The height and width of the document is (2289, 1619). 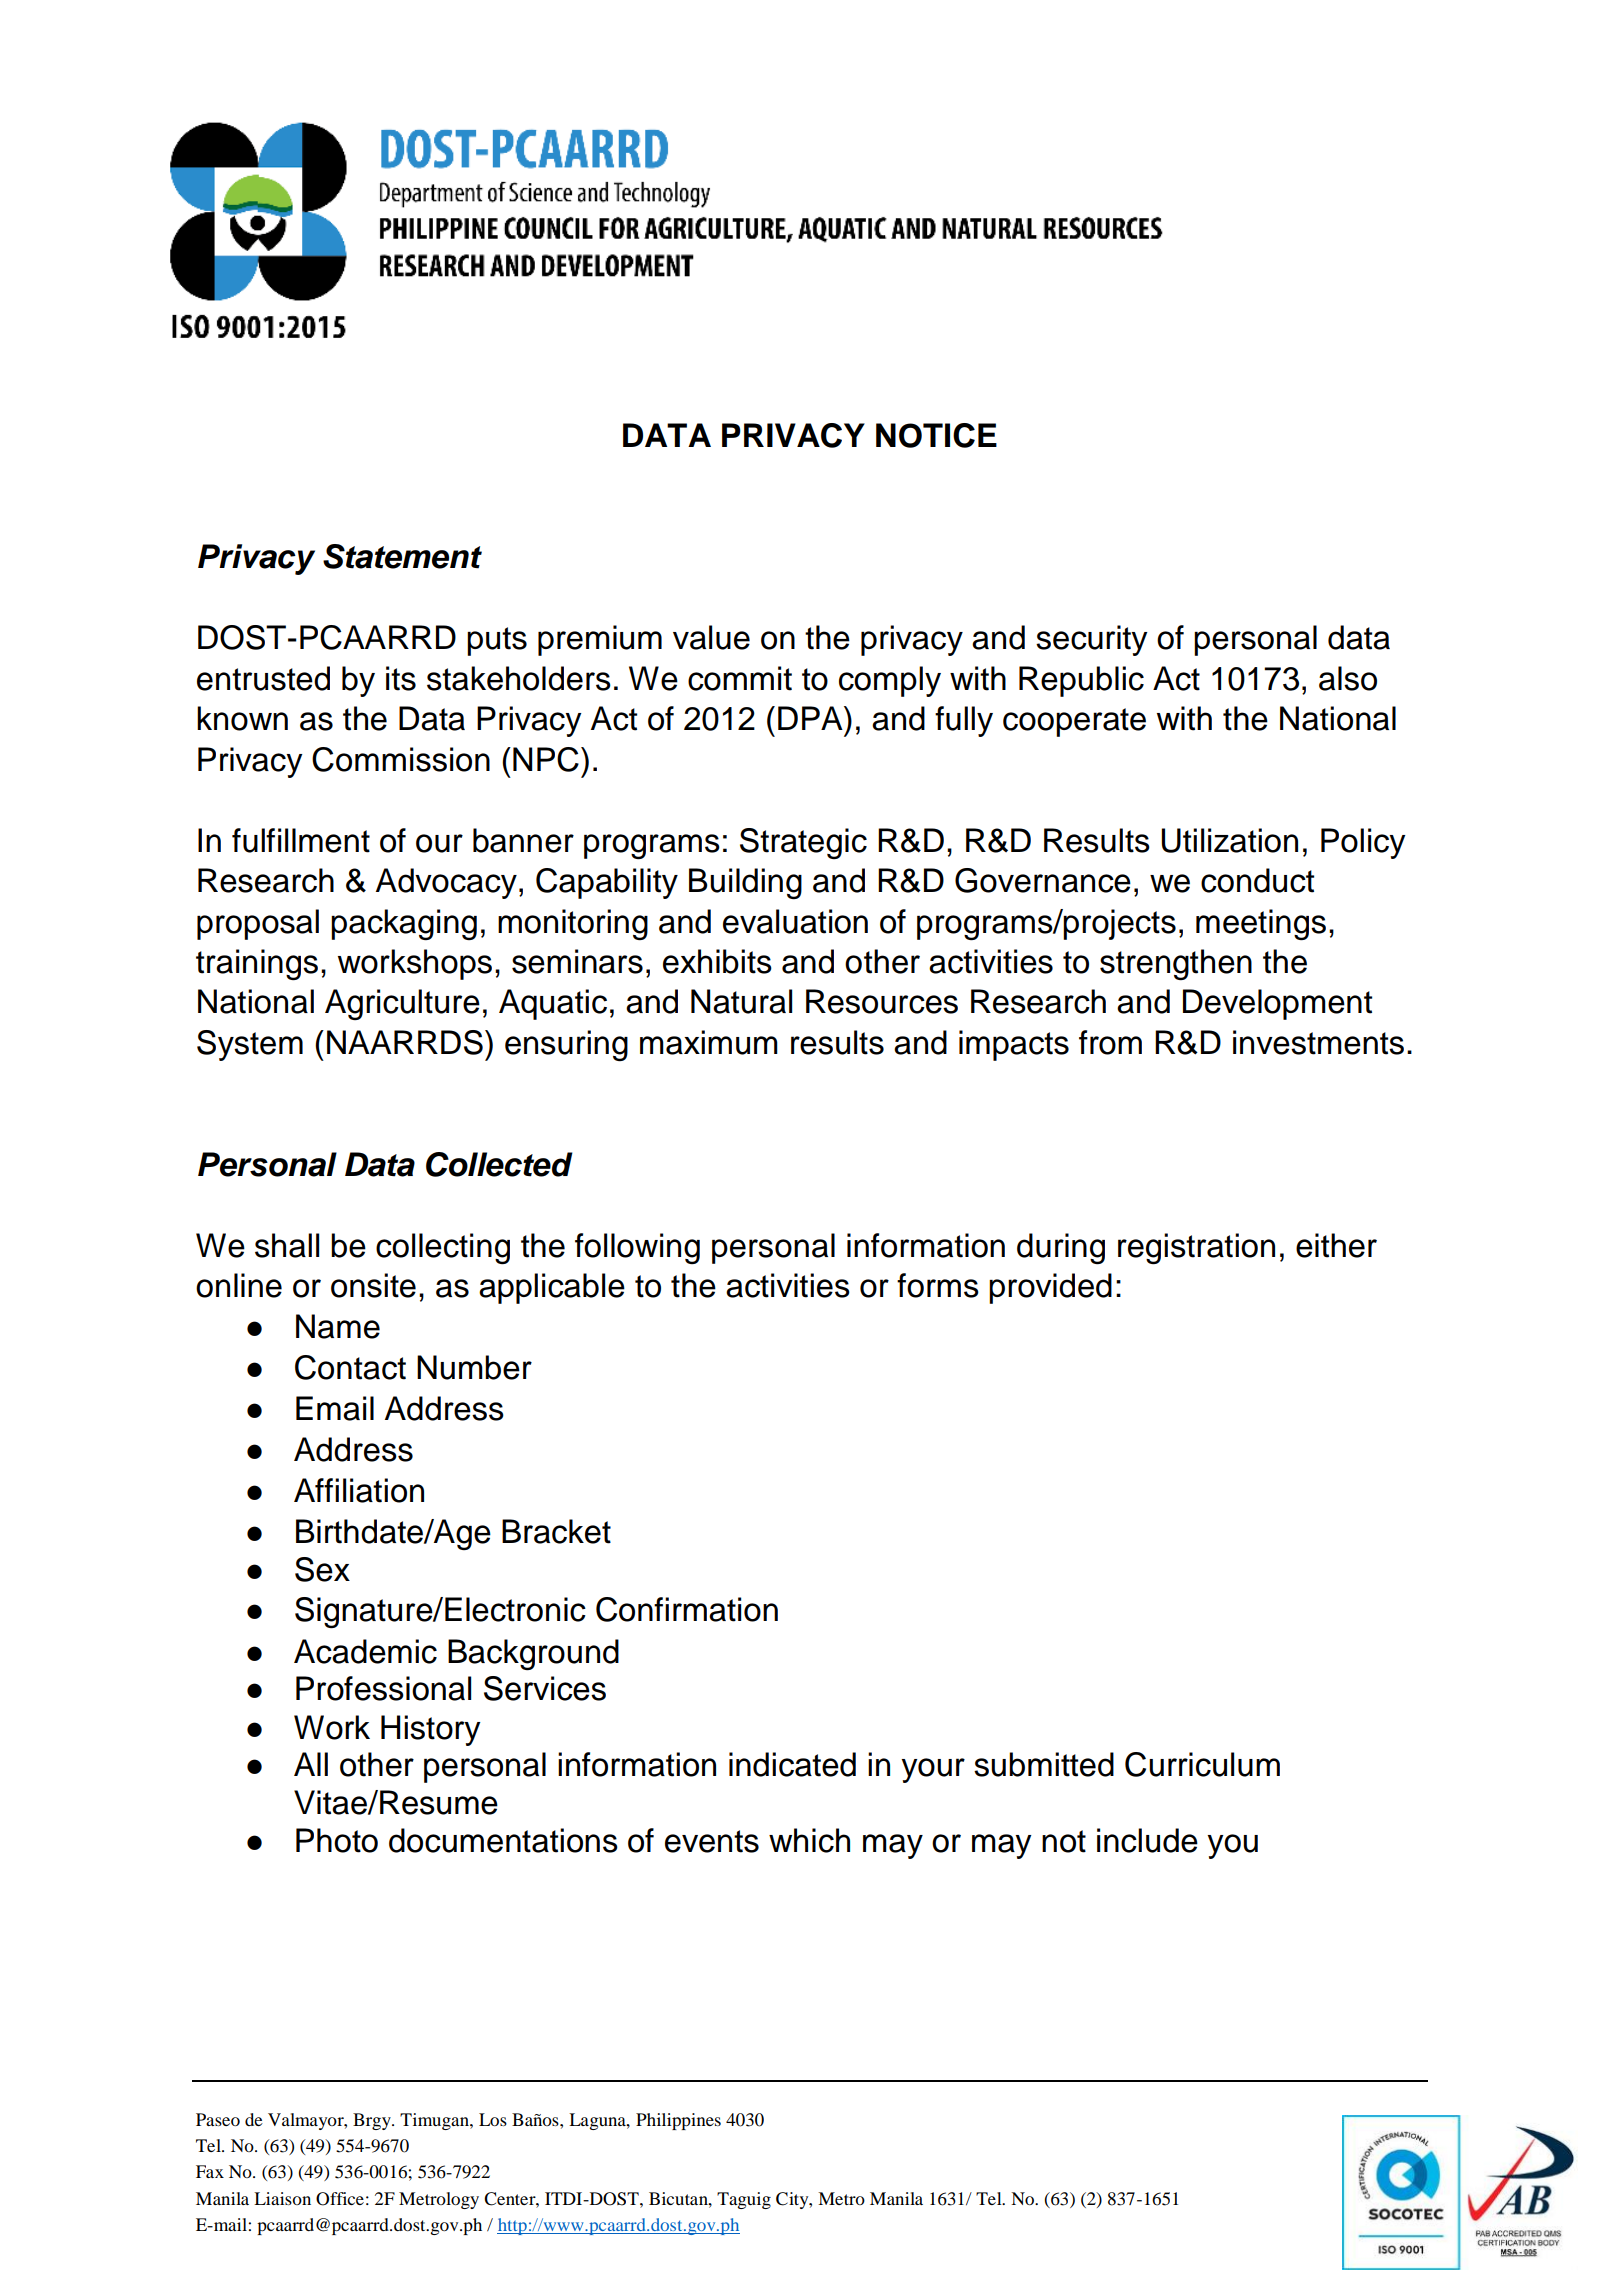 What do you see at coordinates (741, 1001) in the document?
I see `Natural` at bounding box center [741, 1001].
